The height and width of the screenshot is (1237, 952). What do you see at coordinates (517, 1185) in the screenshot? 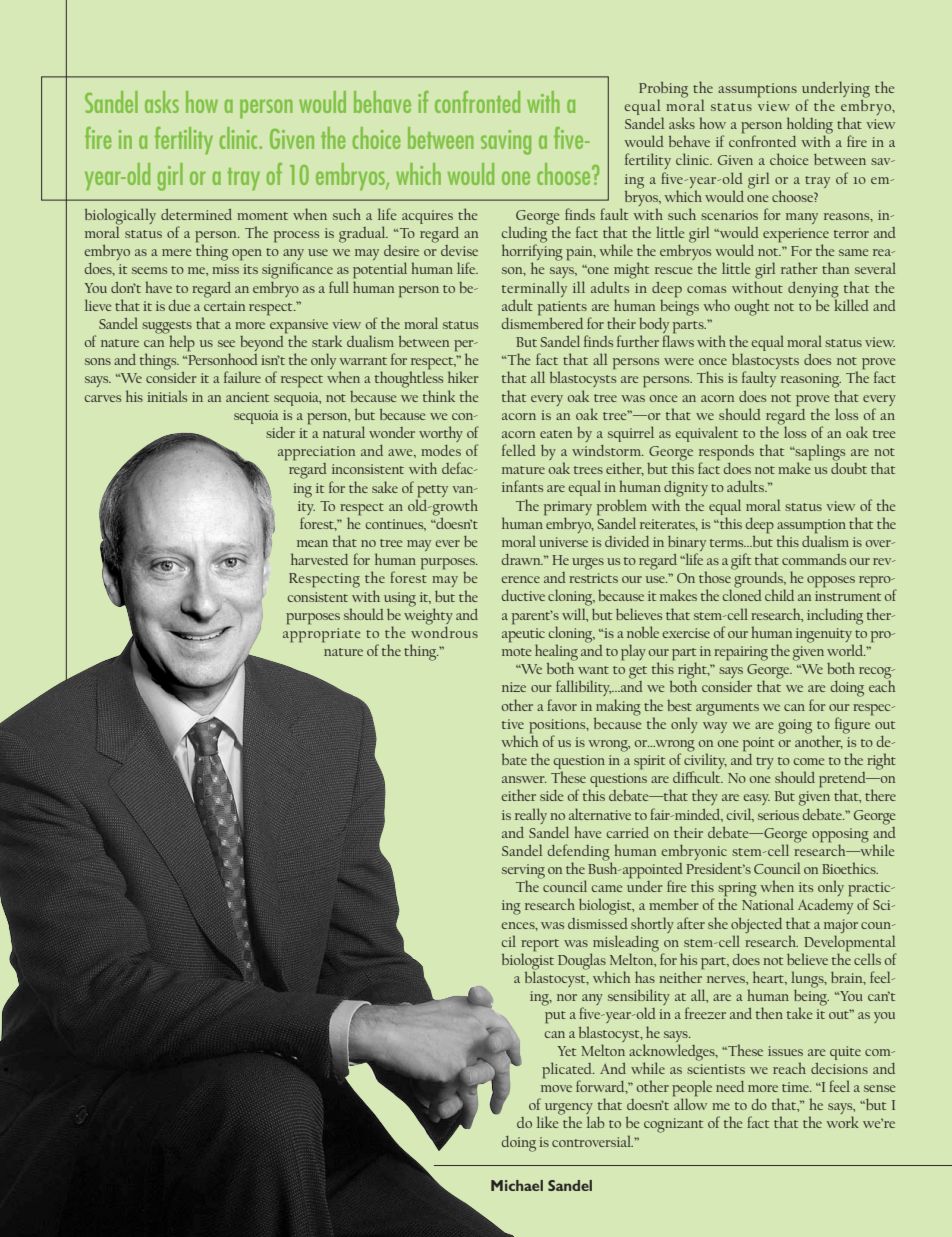
I see `Michael` at bounding box center [517, 1185].
